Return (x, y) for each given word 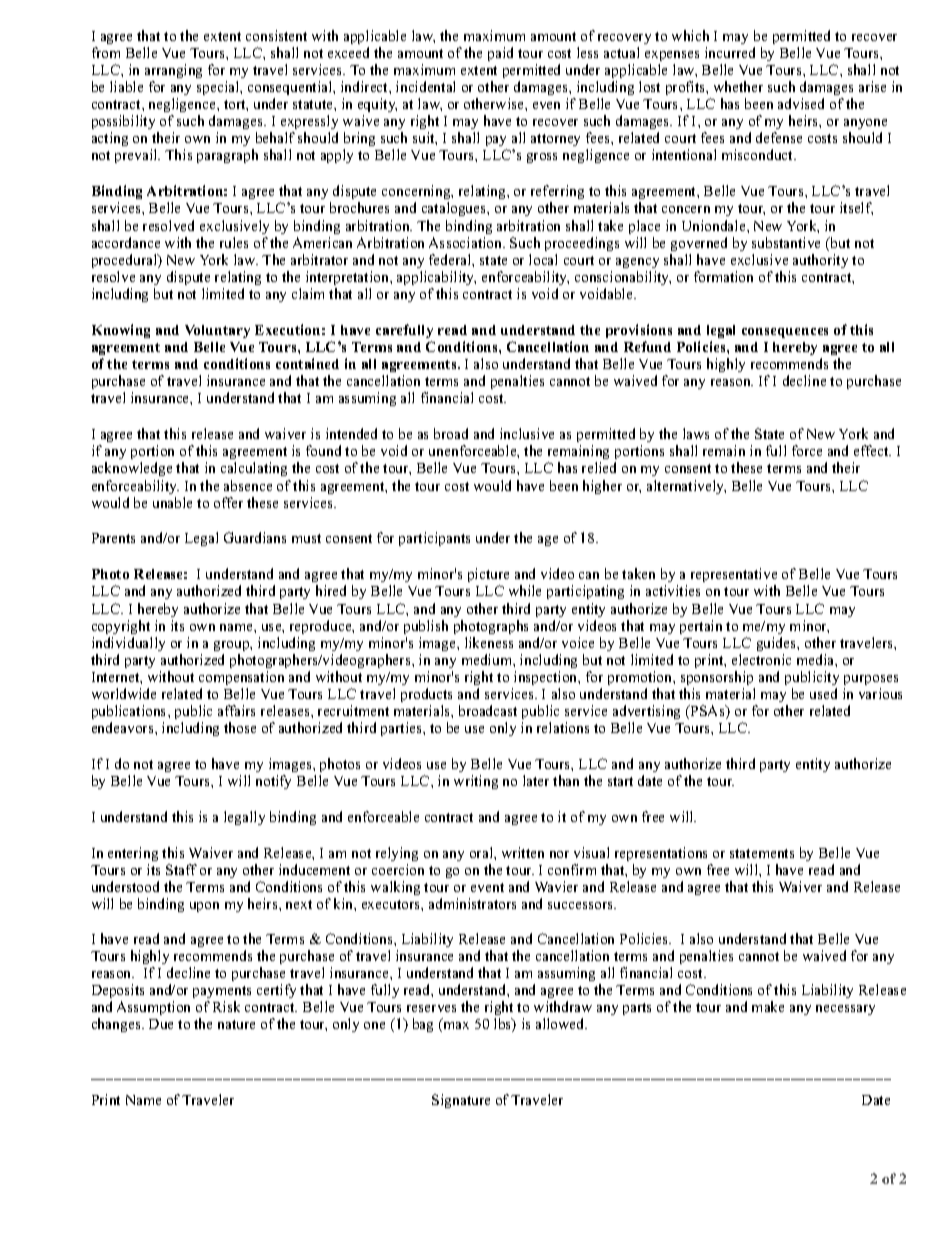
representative (734, 577)
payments (222, 992)
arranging (173, 71)
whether (738, 86)
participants (434, 539)
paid (500, 54)
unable (172, 502)
